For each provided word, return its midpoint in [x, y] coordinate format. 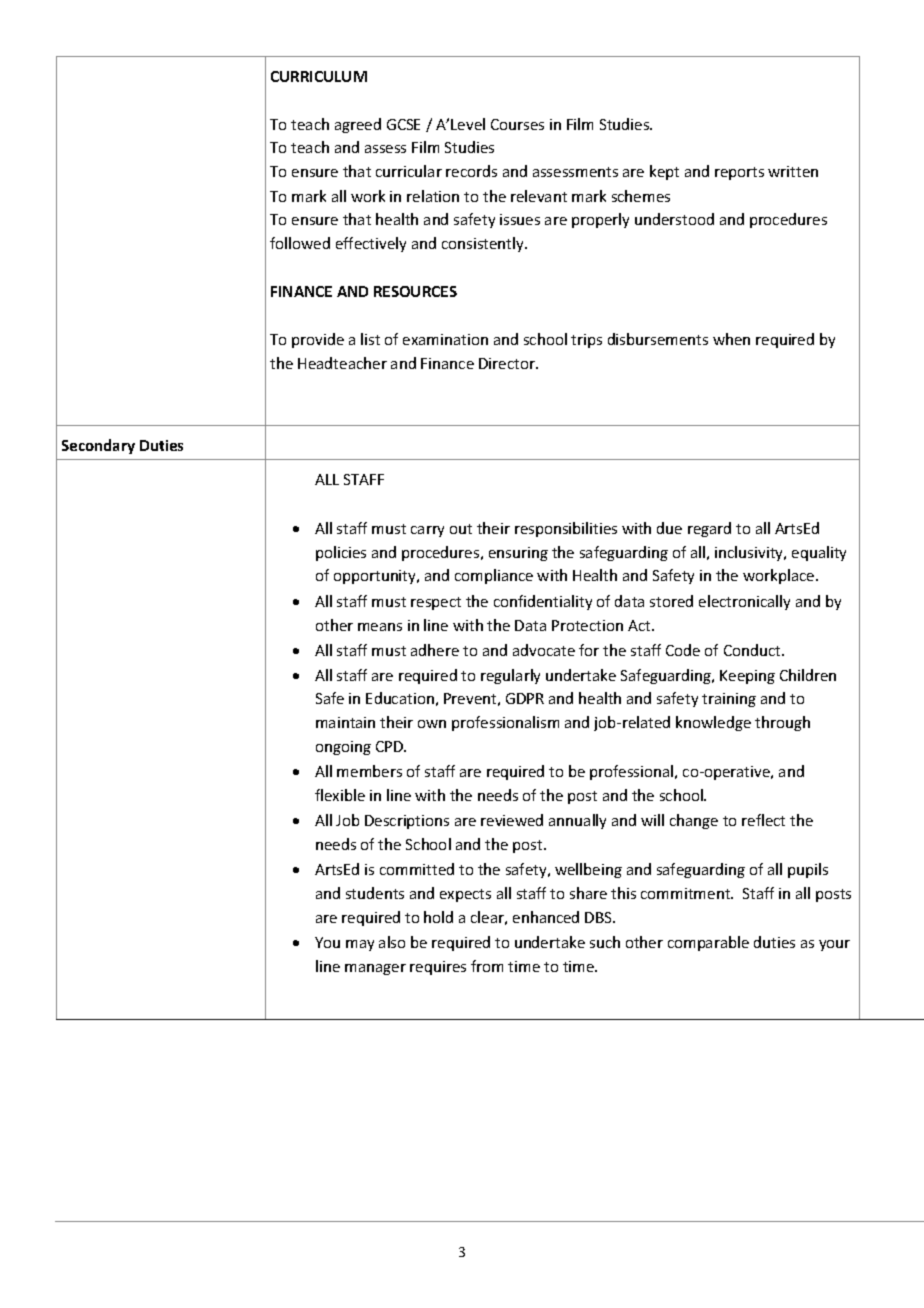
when [731, 339]
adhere [435, 650]
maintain [345, 722]
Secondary [98, 446]
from [487, 966]
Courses [517, 124]
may [360, 945]
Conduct [753, 650]
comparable [708, 943]
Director [508, 363]
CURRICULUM [319, 76]
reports [739, 173]
